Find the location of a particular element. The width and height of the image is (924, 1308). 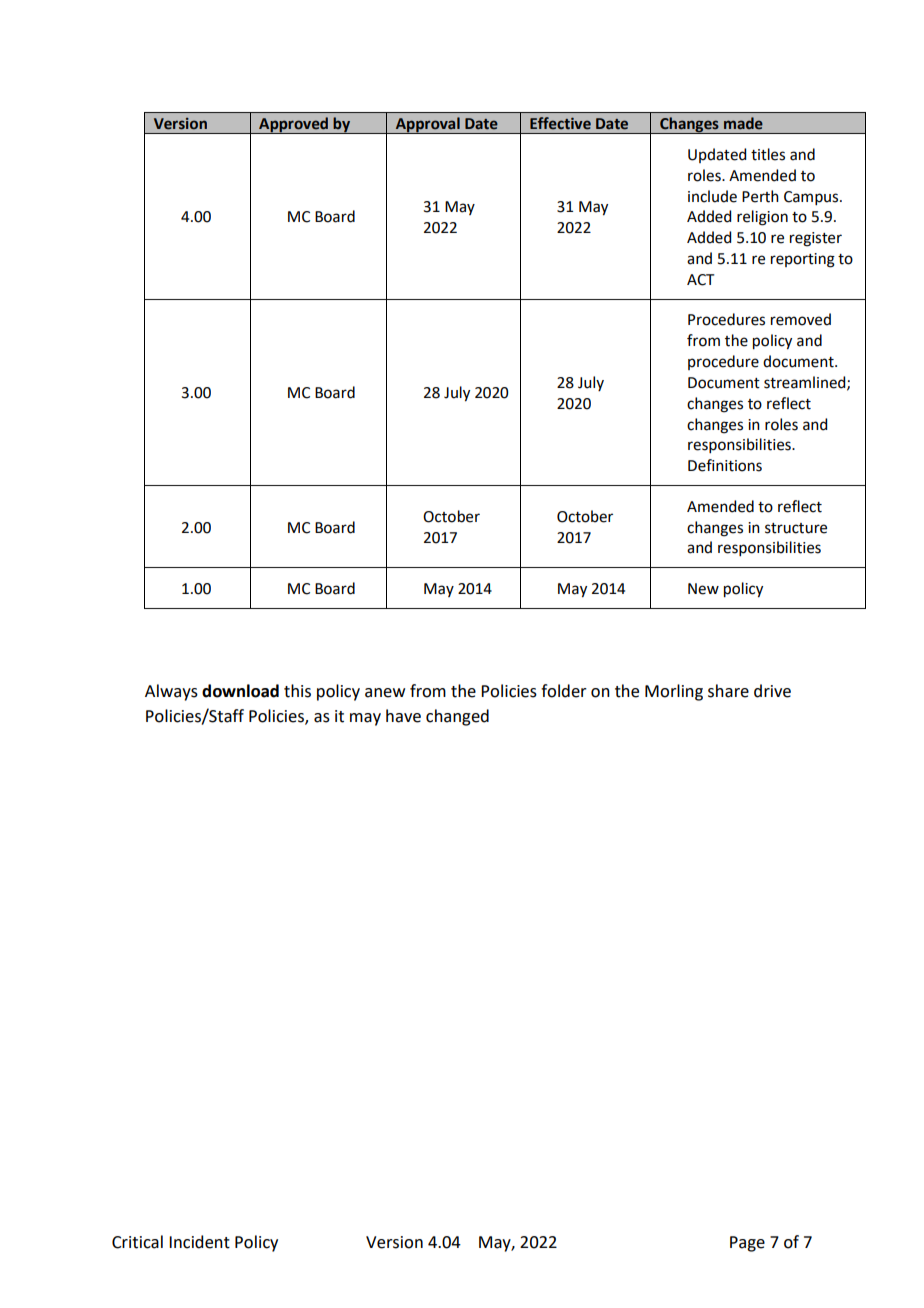

titles is located at coordinates (768, 154).
